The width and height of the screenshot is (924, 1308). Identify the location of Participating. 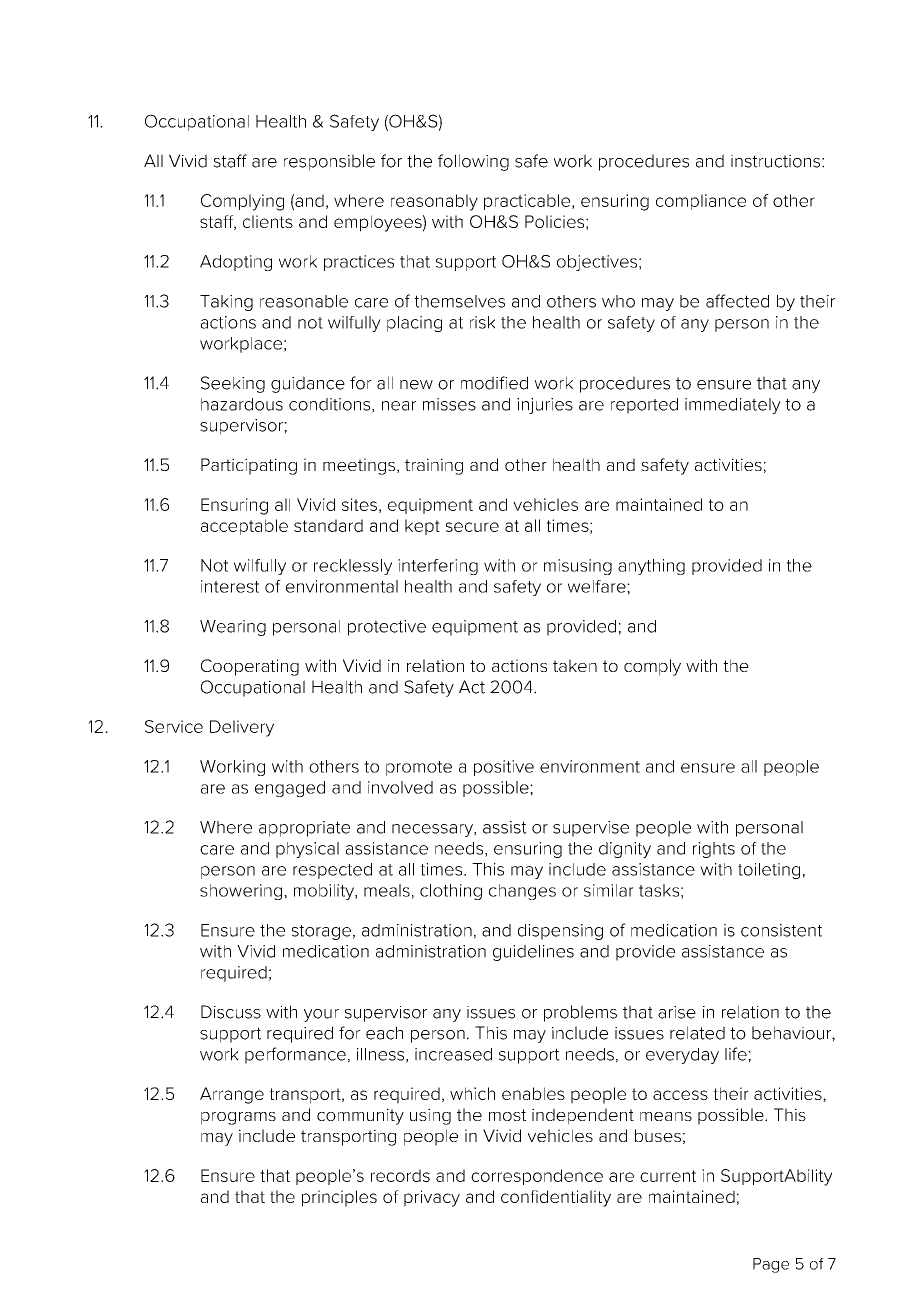
(249, 466).
